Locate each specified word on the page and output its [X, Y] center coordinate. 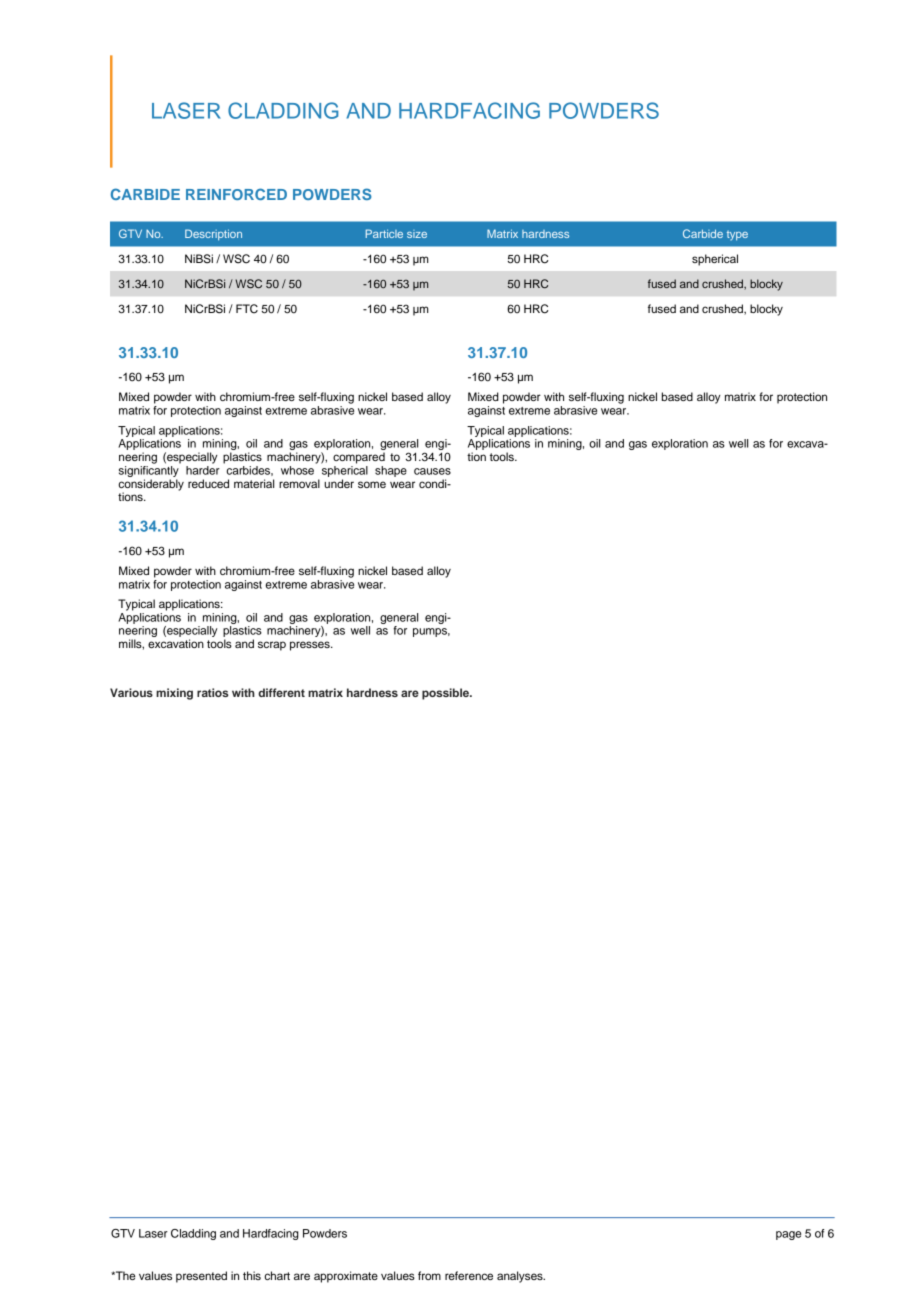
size [417, 234]
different [281, 692]
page [788, 1235]
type [737, 236]
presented [201, 1277]
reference [469, 1275]
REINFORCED [236, 194]
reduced [208, 483]
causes [432, 471]
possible [446, 694]
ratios [213, 692]
